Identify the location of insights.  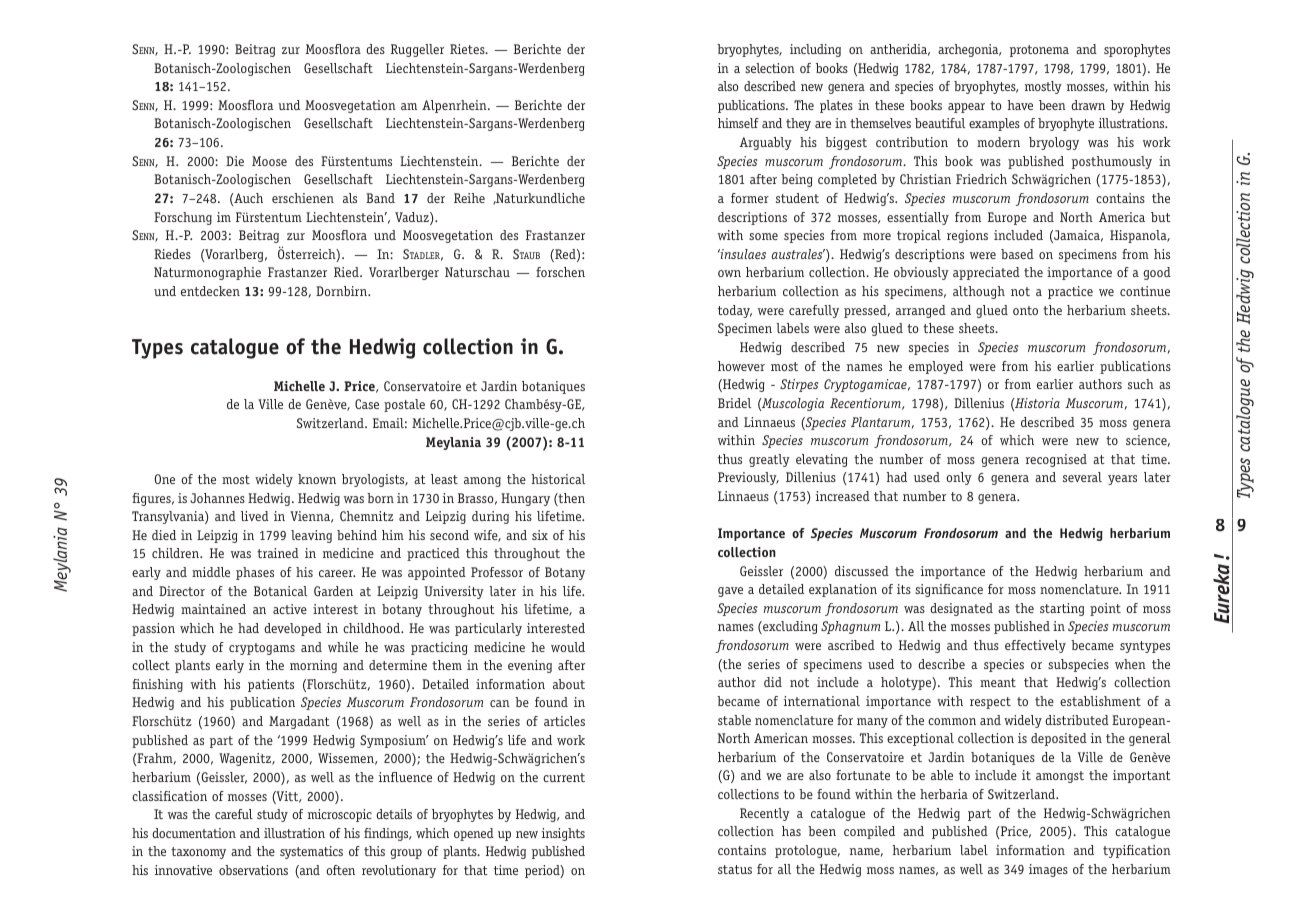
(563, 834).
